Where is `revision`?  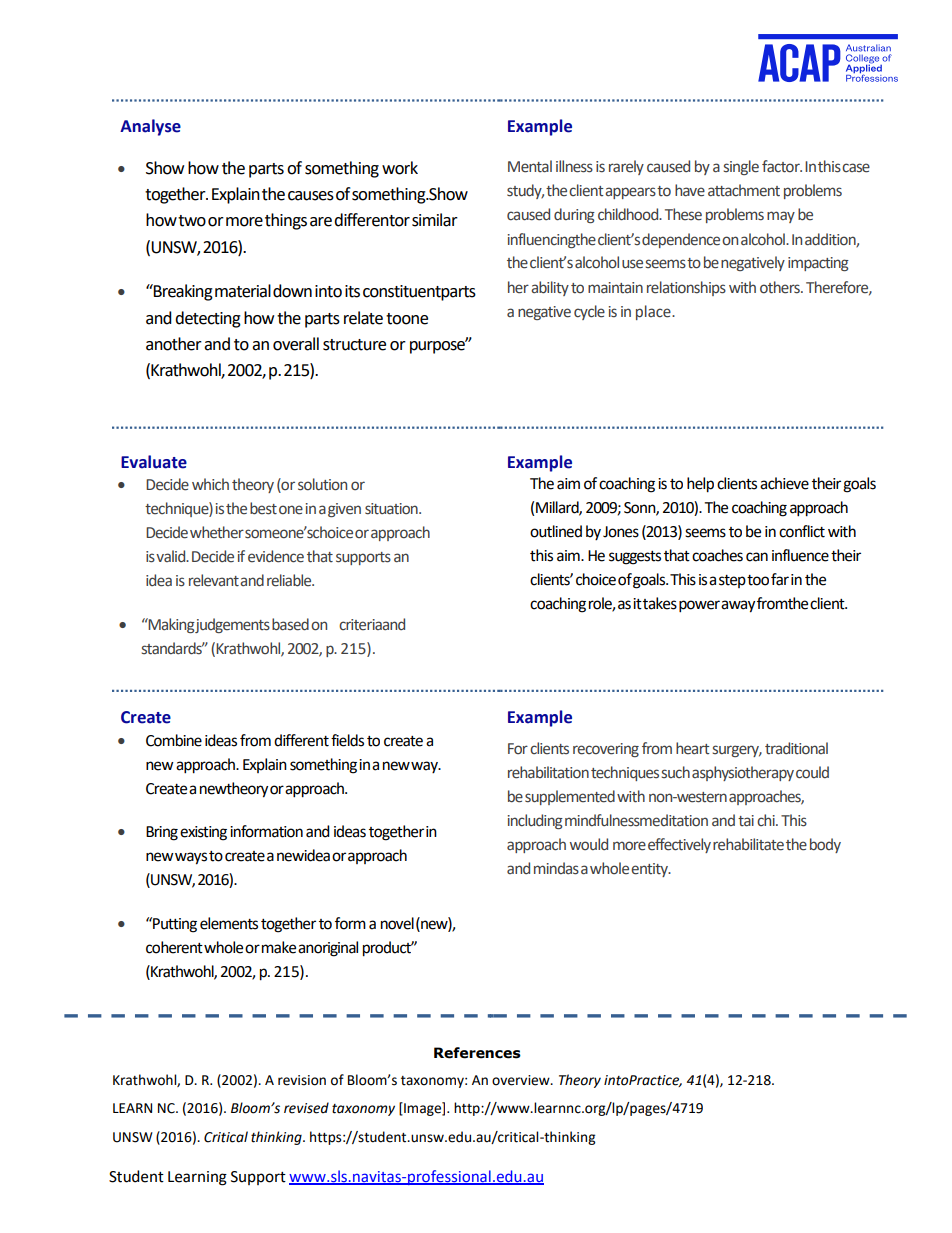 revision is located at coordinates (302, 1080).
